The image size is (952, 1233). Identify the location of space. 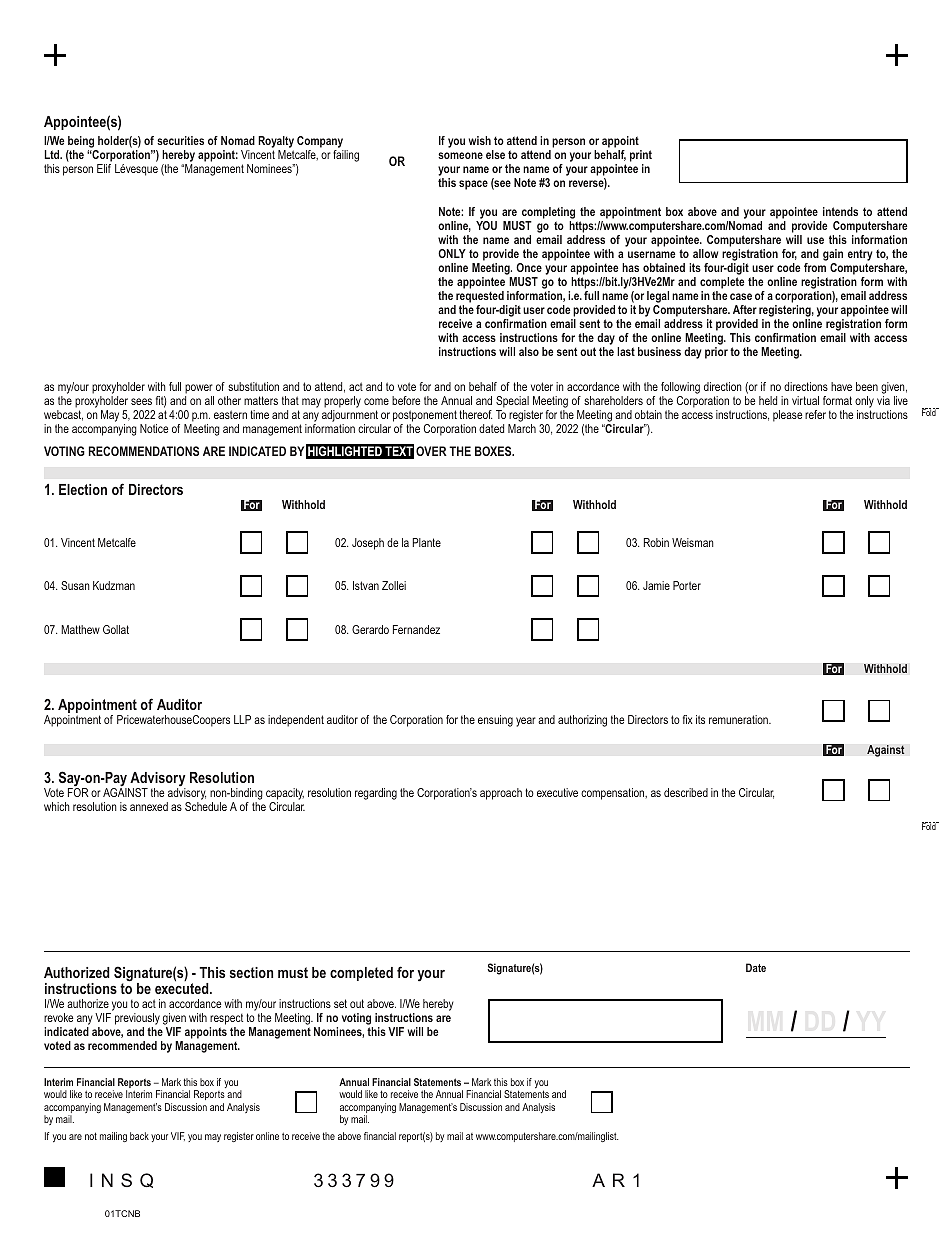
(473, 185).
